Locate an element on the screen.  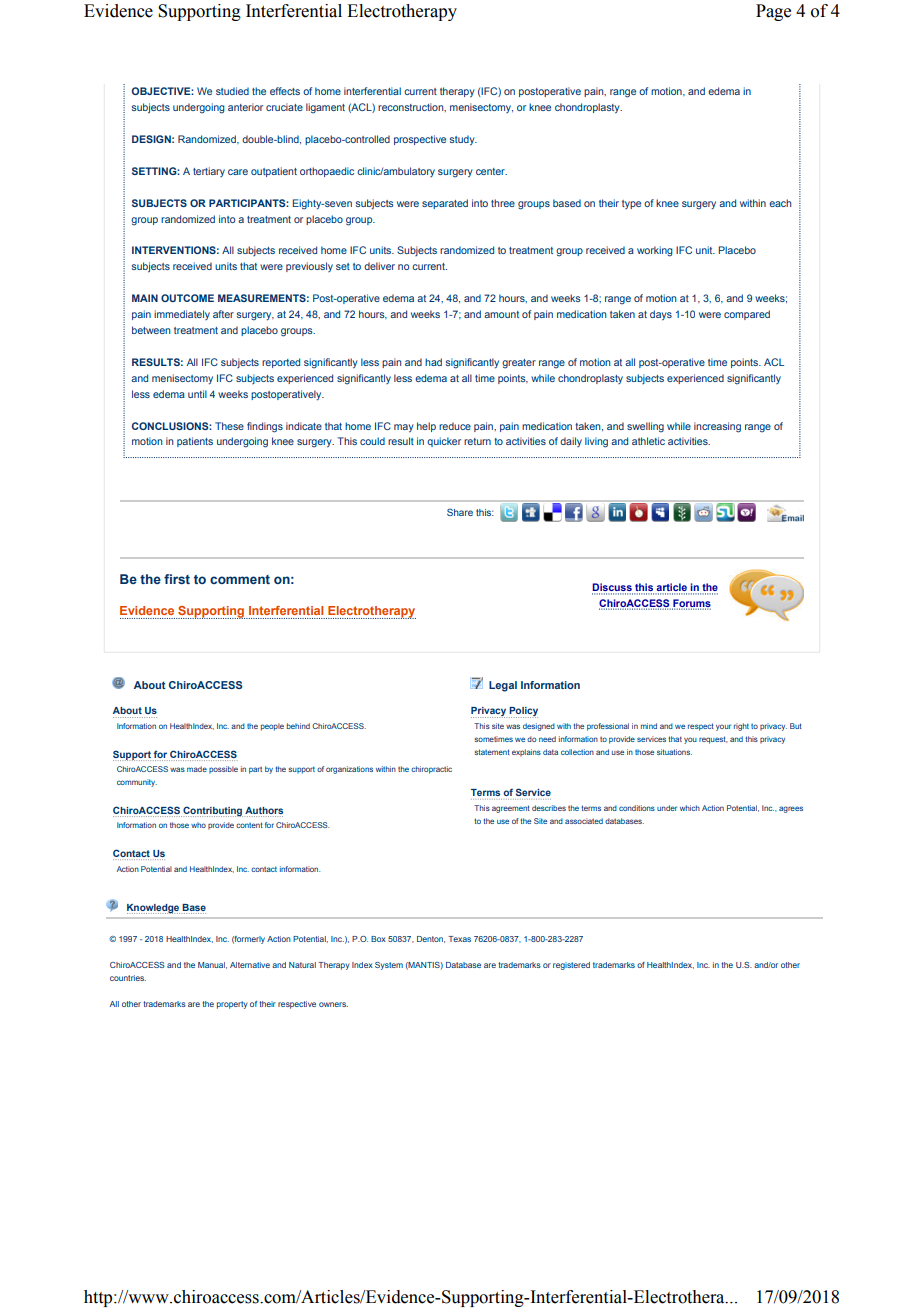
Share is located at coordinates (460, 512).
